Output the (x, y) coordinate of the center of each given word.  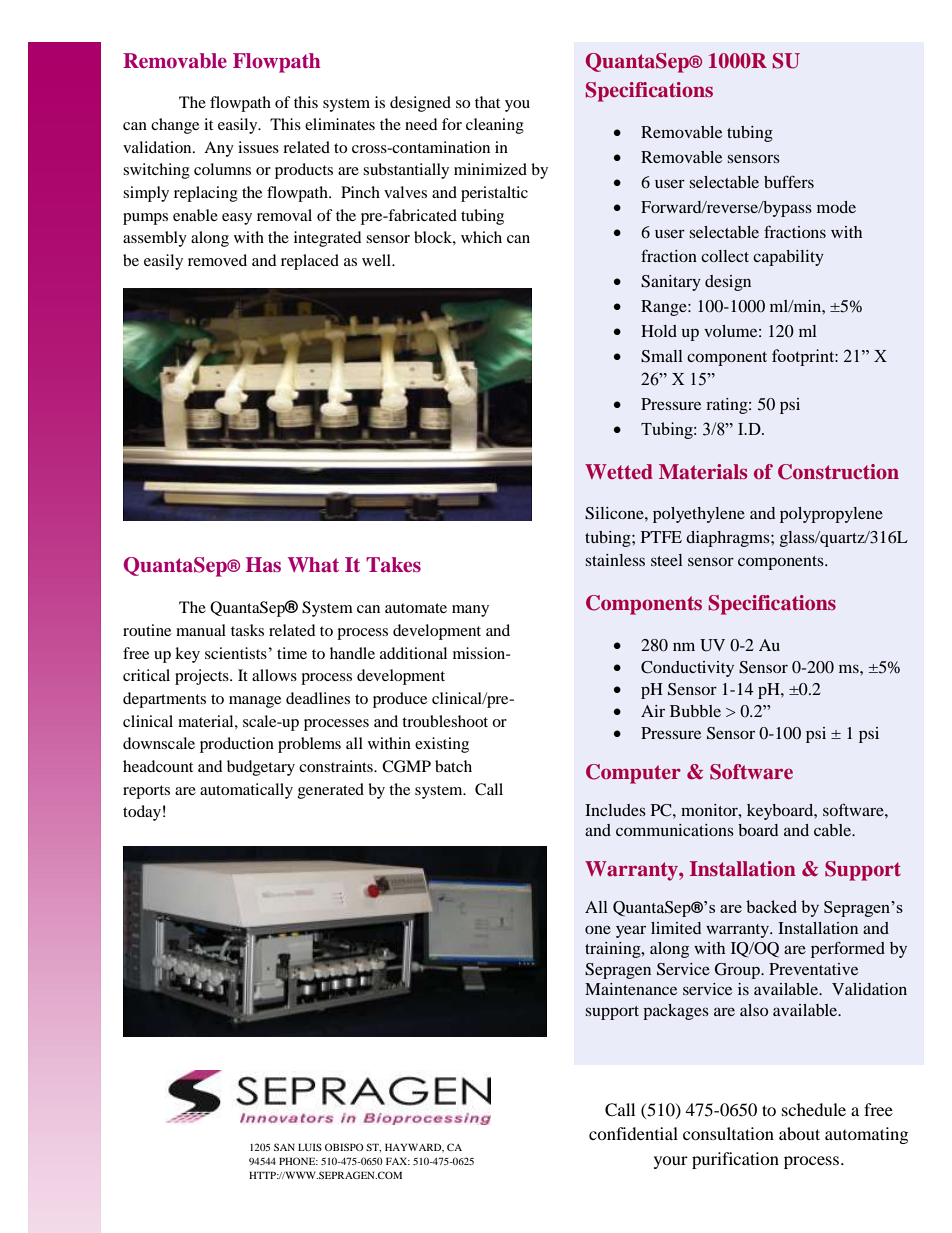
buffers (789, 181)
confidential (633, 1133)
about (799, 1133)
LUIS (310, 1147)
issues (258, 147)
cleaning (495, 126)
